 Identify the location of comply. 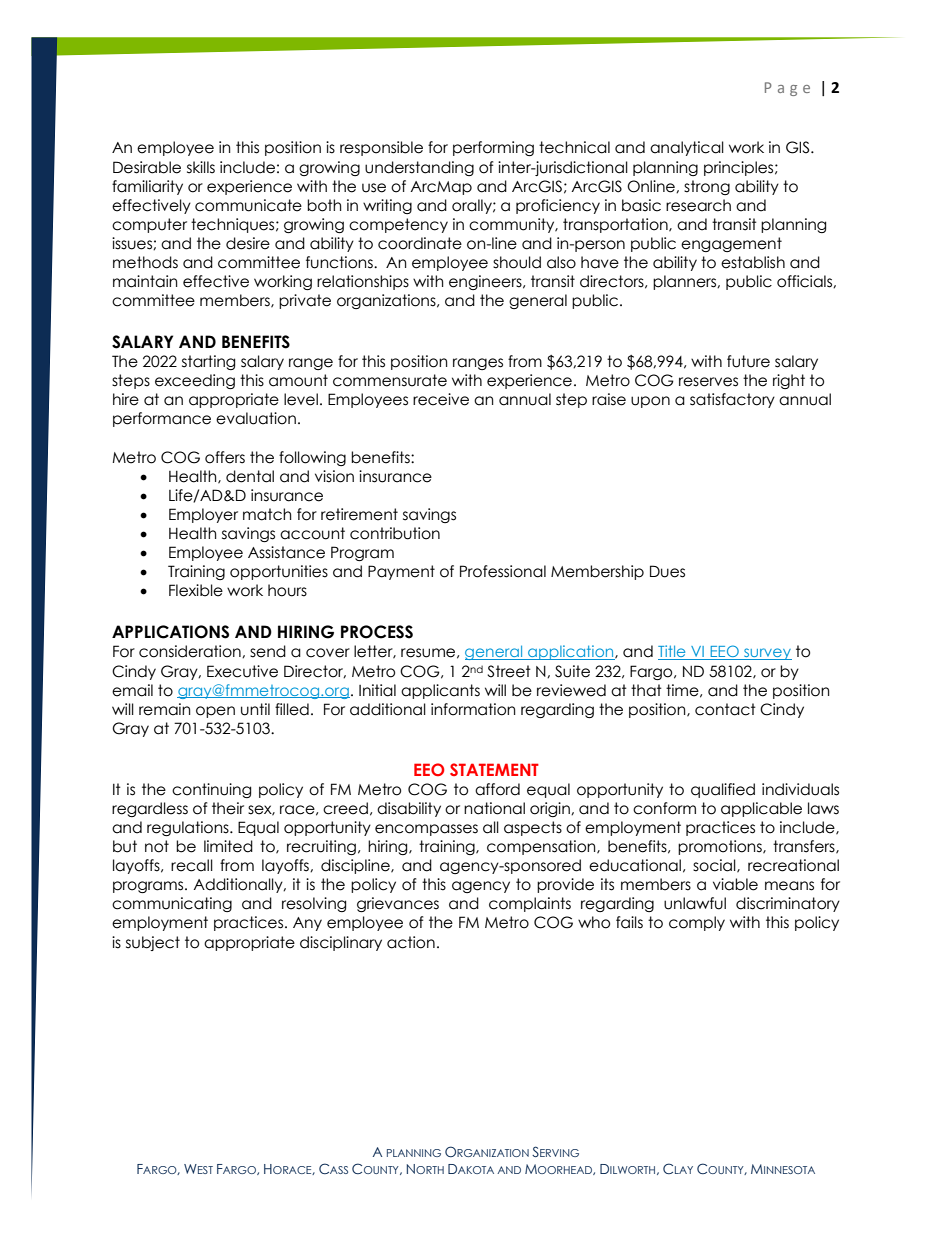
(697, 923).
